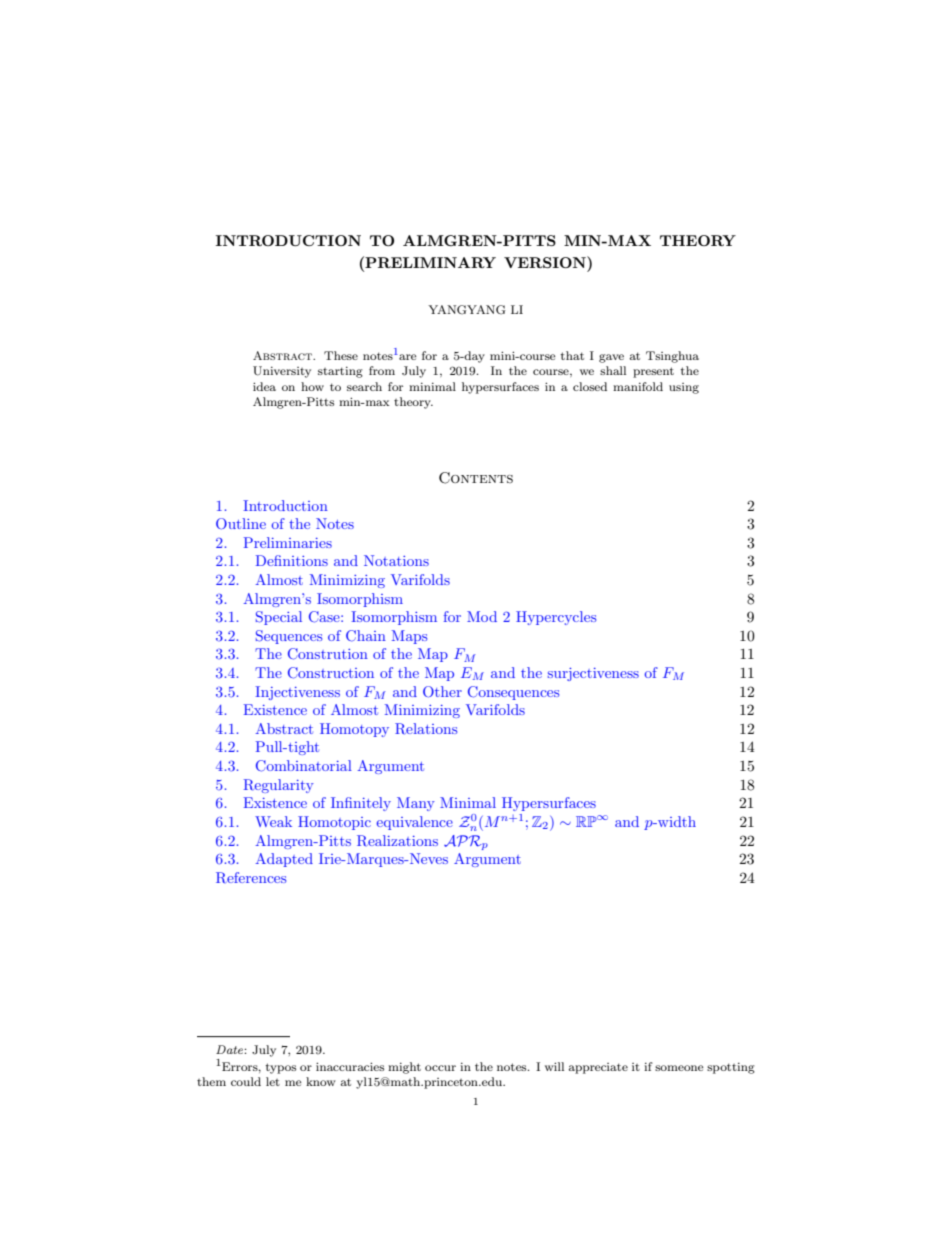  What do you see at coordinates (429, 262) in the document?
I see `PRELIMINARY` at bounding box center [429, 262].
